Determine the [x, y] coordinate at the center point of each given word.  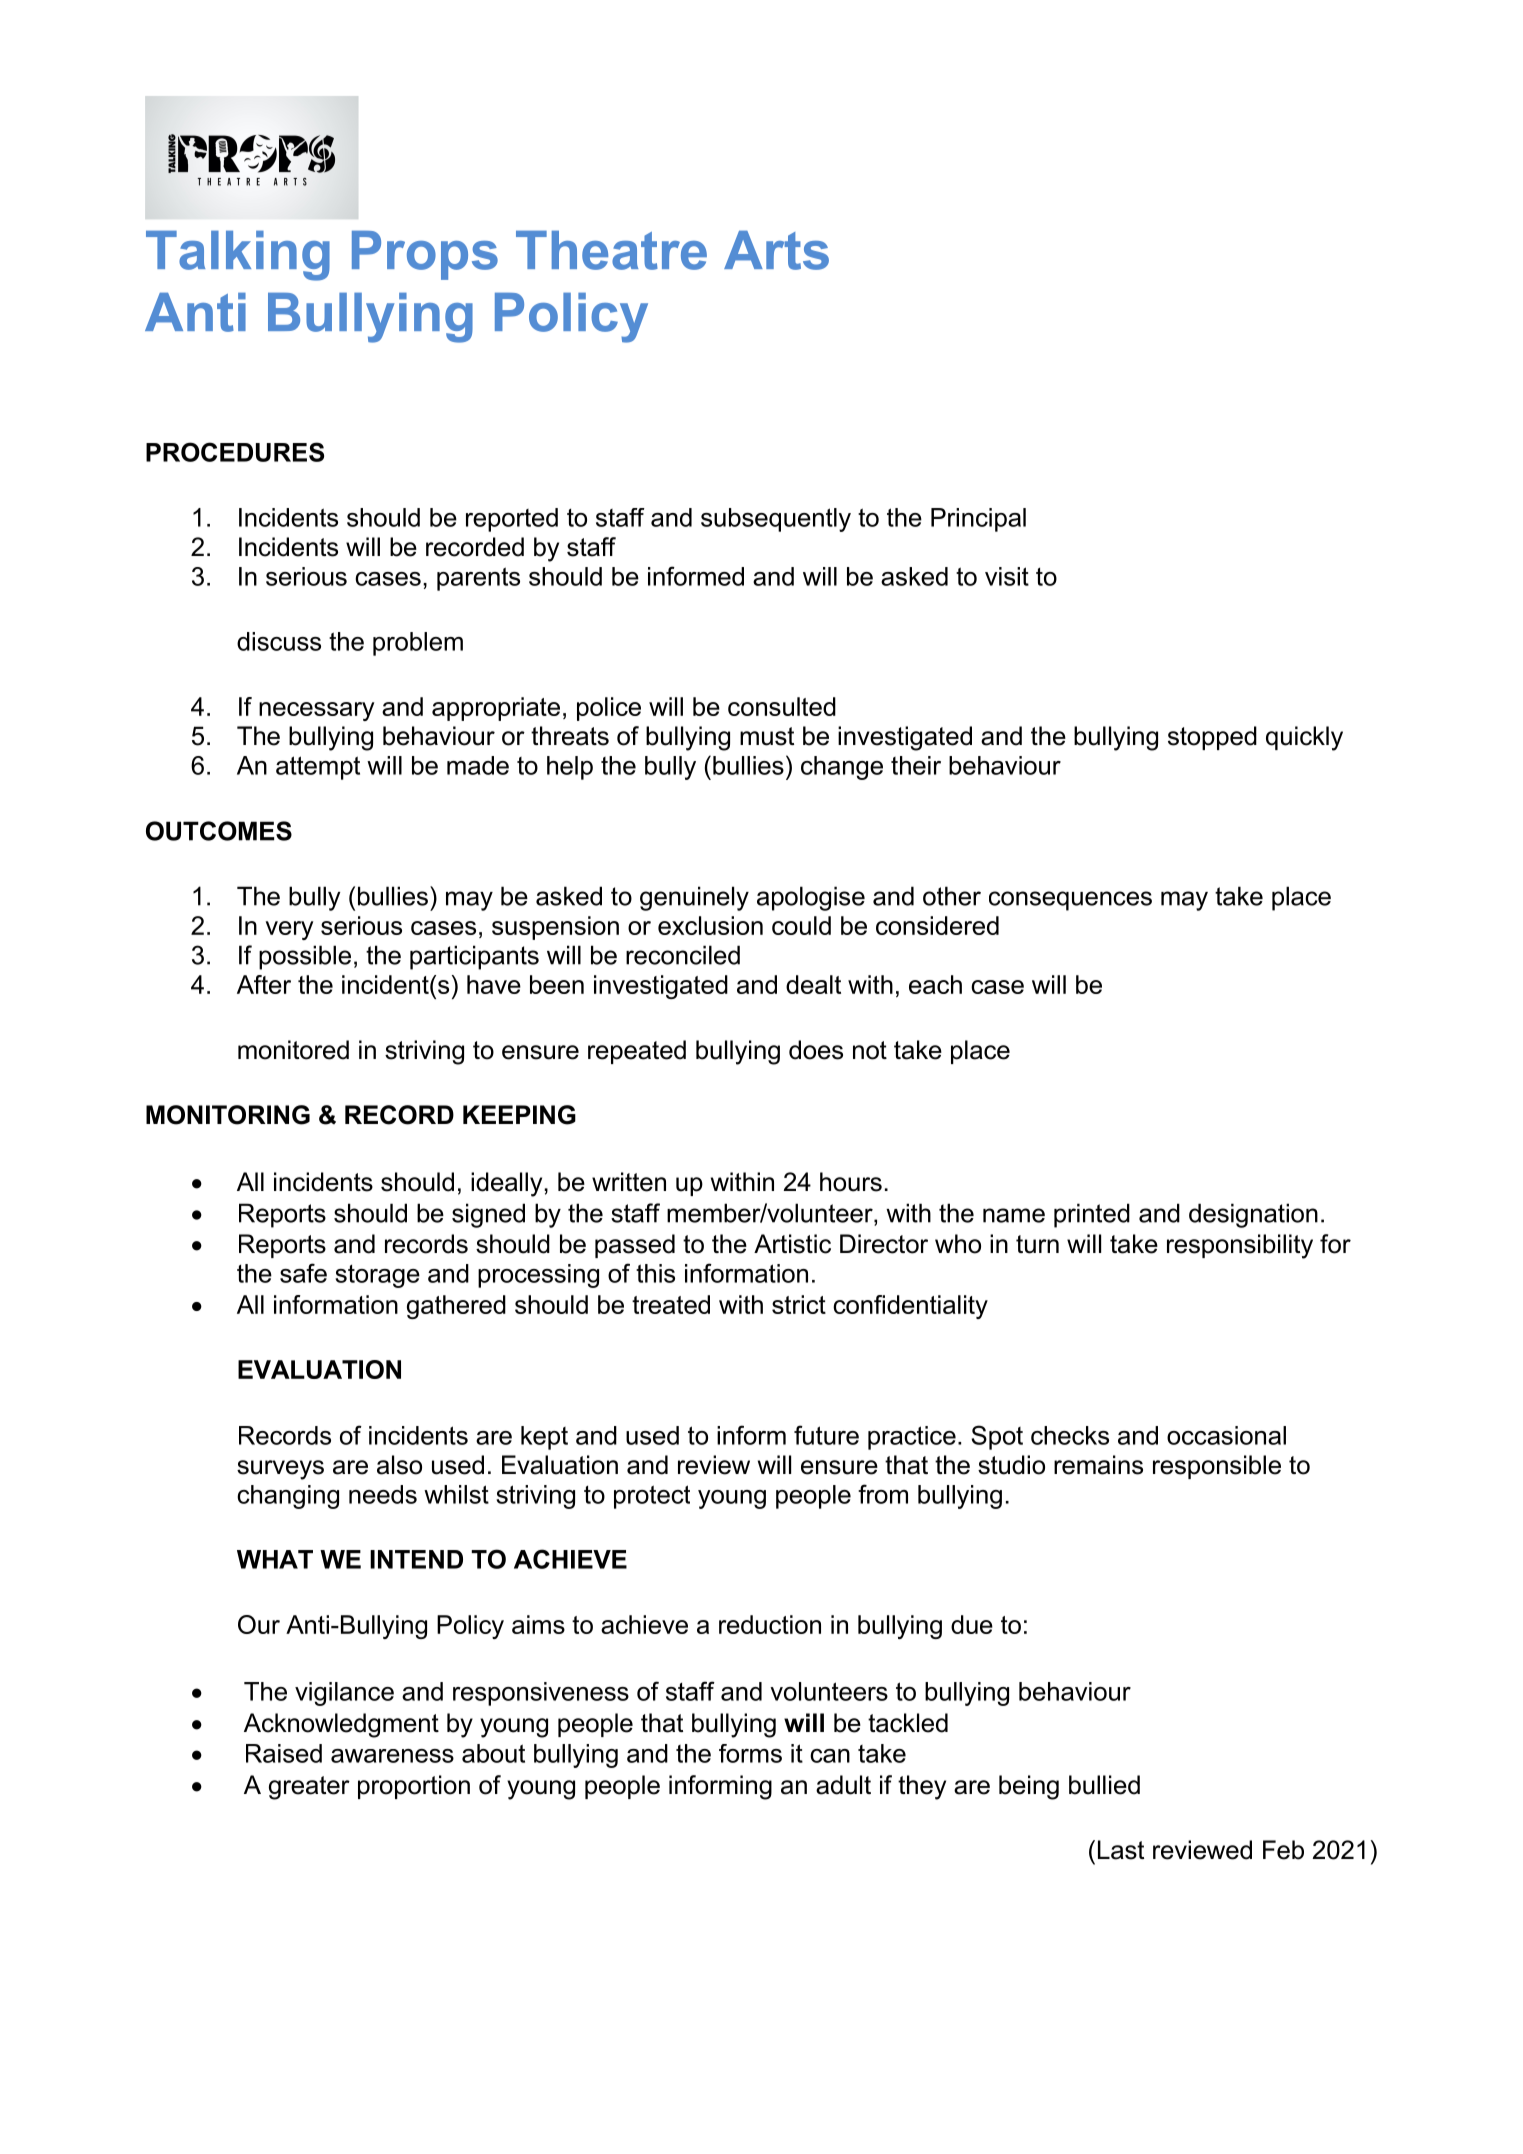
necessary [316, 711]
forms [750, 1753]
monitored [293, 1050]
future [826, 1435]
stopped [1212, 738]
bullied [1104, 1785]
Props [425, 255]
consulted [782, 706]
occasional [1226, 1435]
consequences [1070, 901]
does [816, 1050]
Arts [776, 250]
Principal [978, 520]
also [399, 1465]
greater [309, 1788]
